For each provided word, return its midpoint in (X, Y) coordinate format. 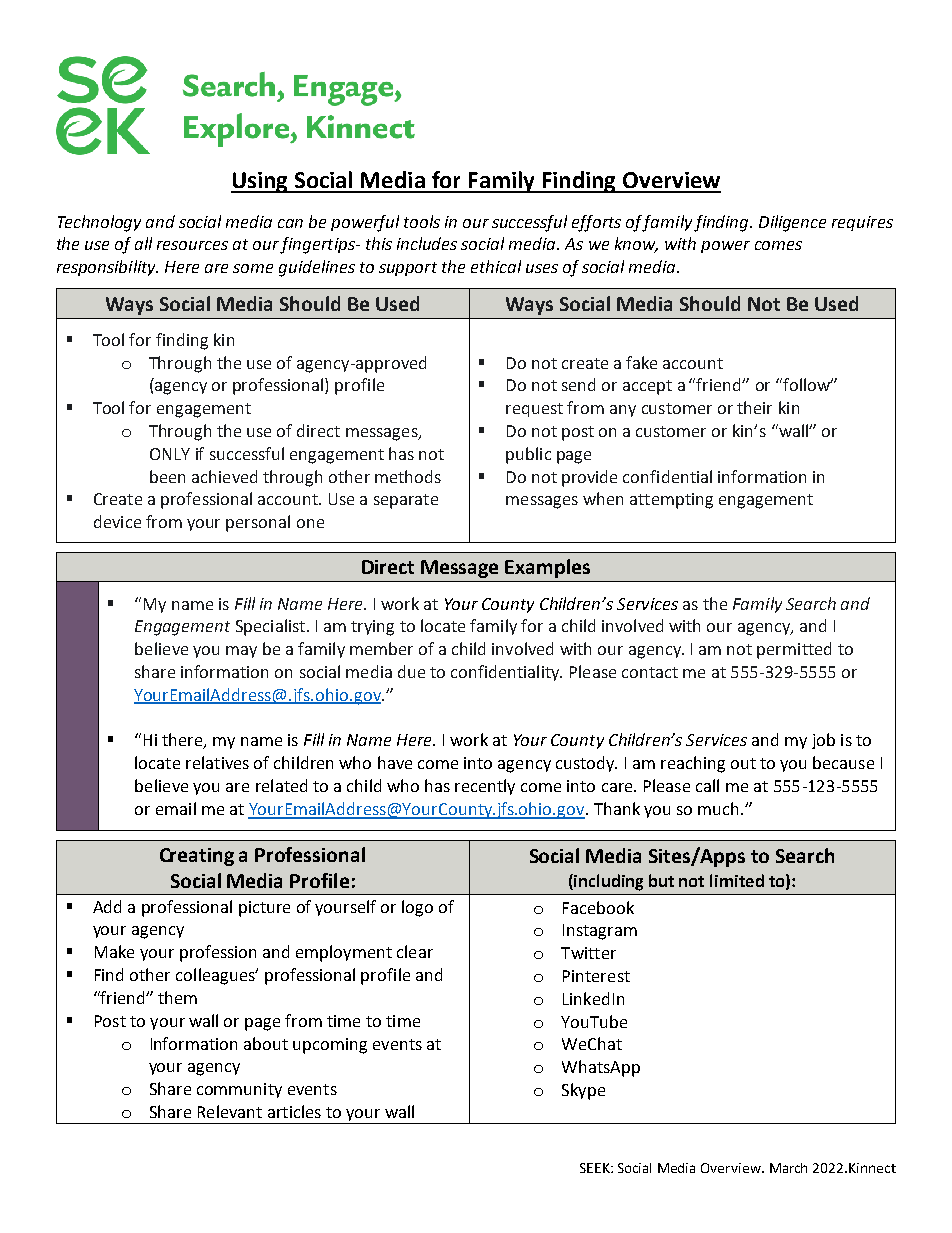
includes (427, 243)
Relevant (230, 1111)
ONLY (170, 454)
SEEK (596, 1168)
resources (192, 245)
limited (737, 880)
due (411, 671)
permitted (794, 650)
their (754, 407)
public (528, 455)
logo (417, 908)
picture (264, 909)
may (241, 652)
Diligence (792, 223)
